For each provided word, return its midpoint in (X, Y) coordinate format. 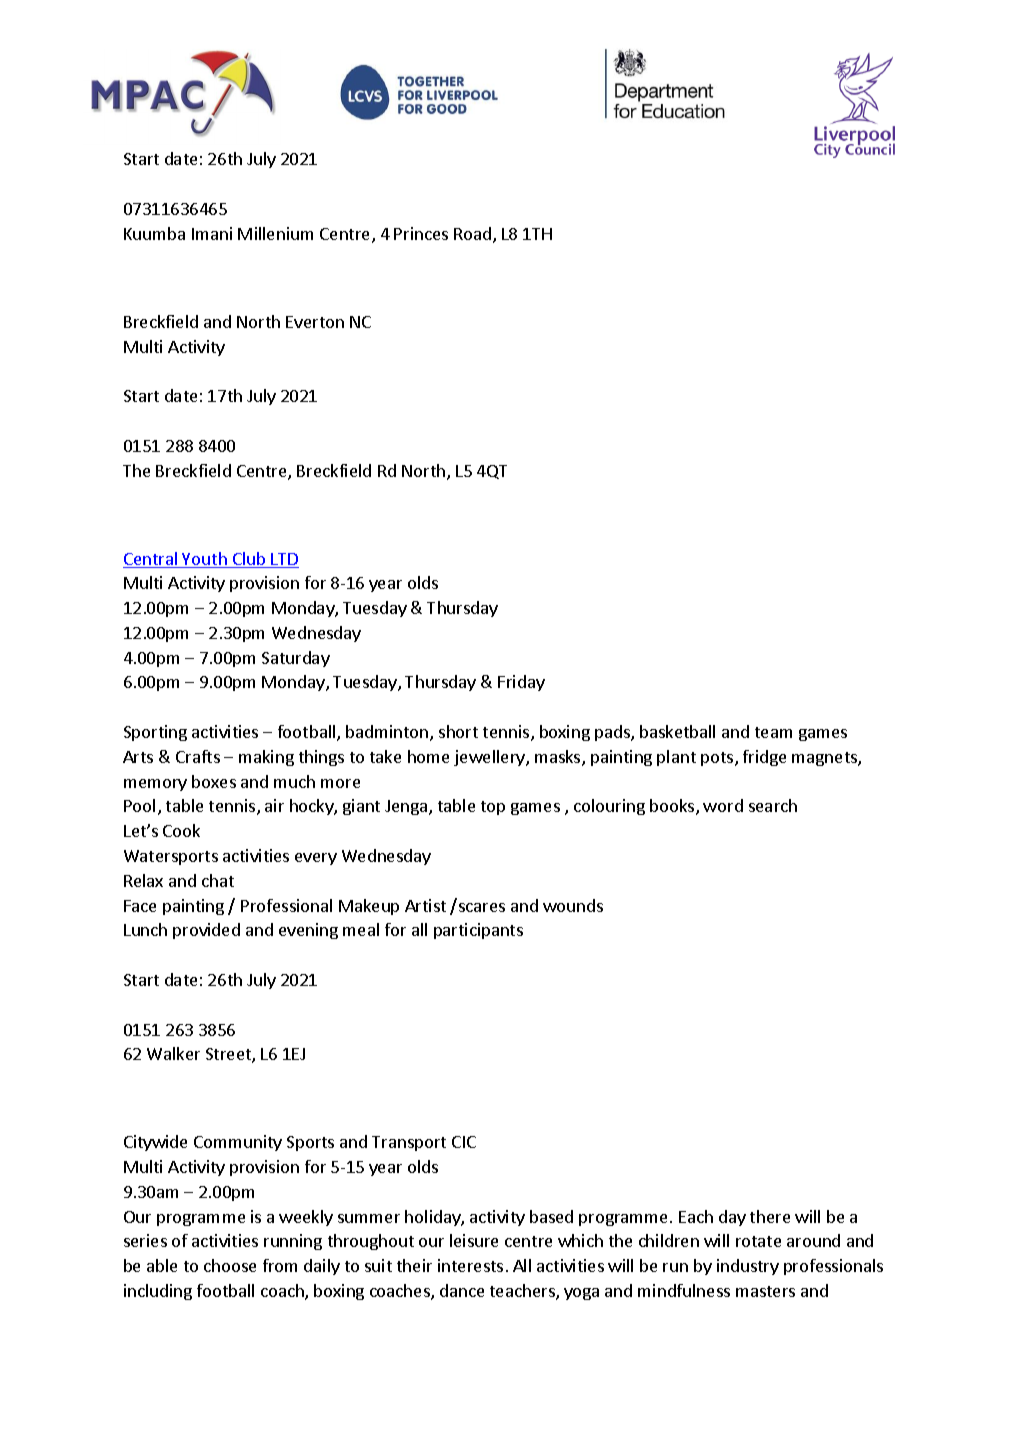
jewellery (490, 758)
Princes (421, 233)
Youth (205, 560)
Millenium (275, 233)
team (773, 732)
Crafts (198, 756)
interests (470, 1265)
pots (718, 759)
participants (478, 931)
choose (230, 1265)
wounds (573, 905)
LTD (284, 560)
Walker (173, 1053)
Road (472, 233)
